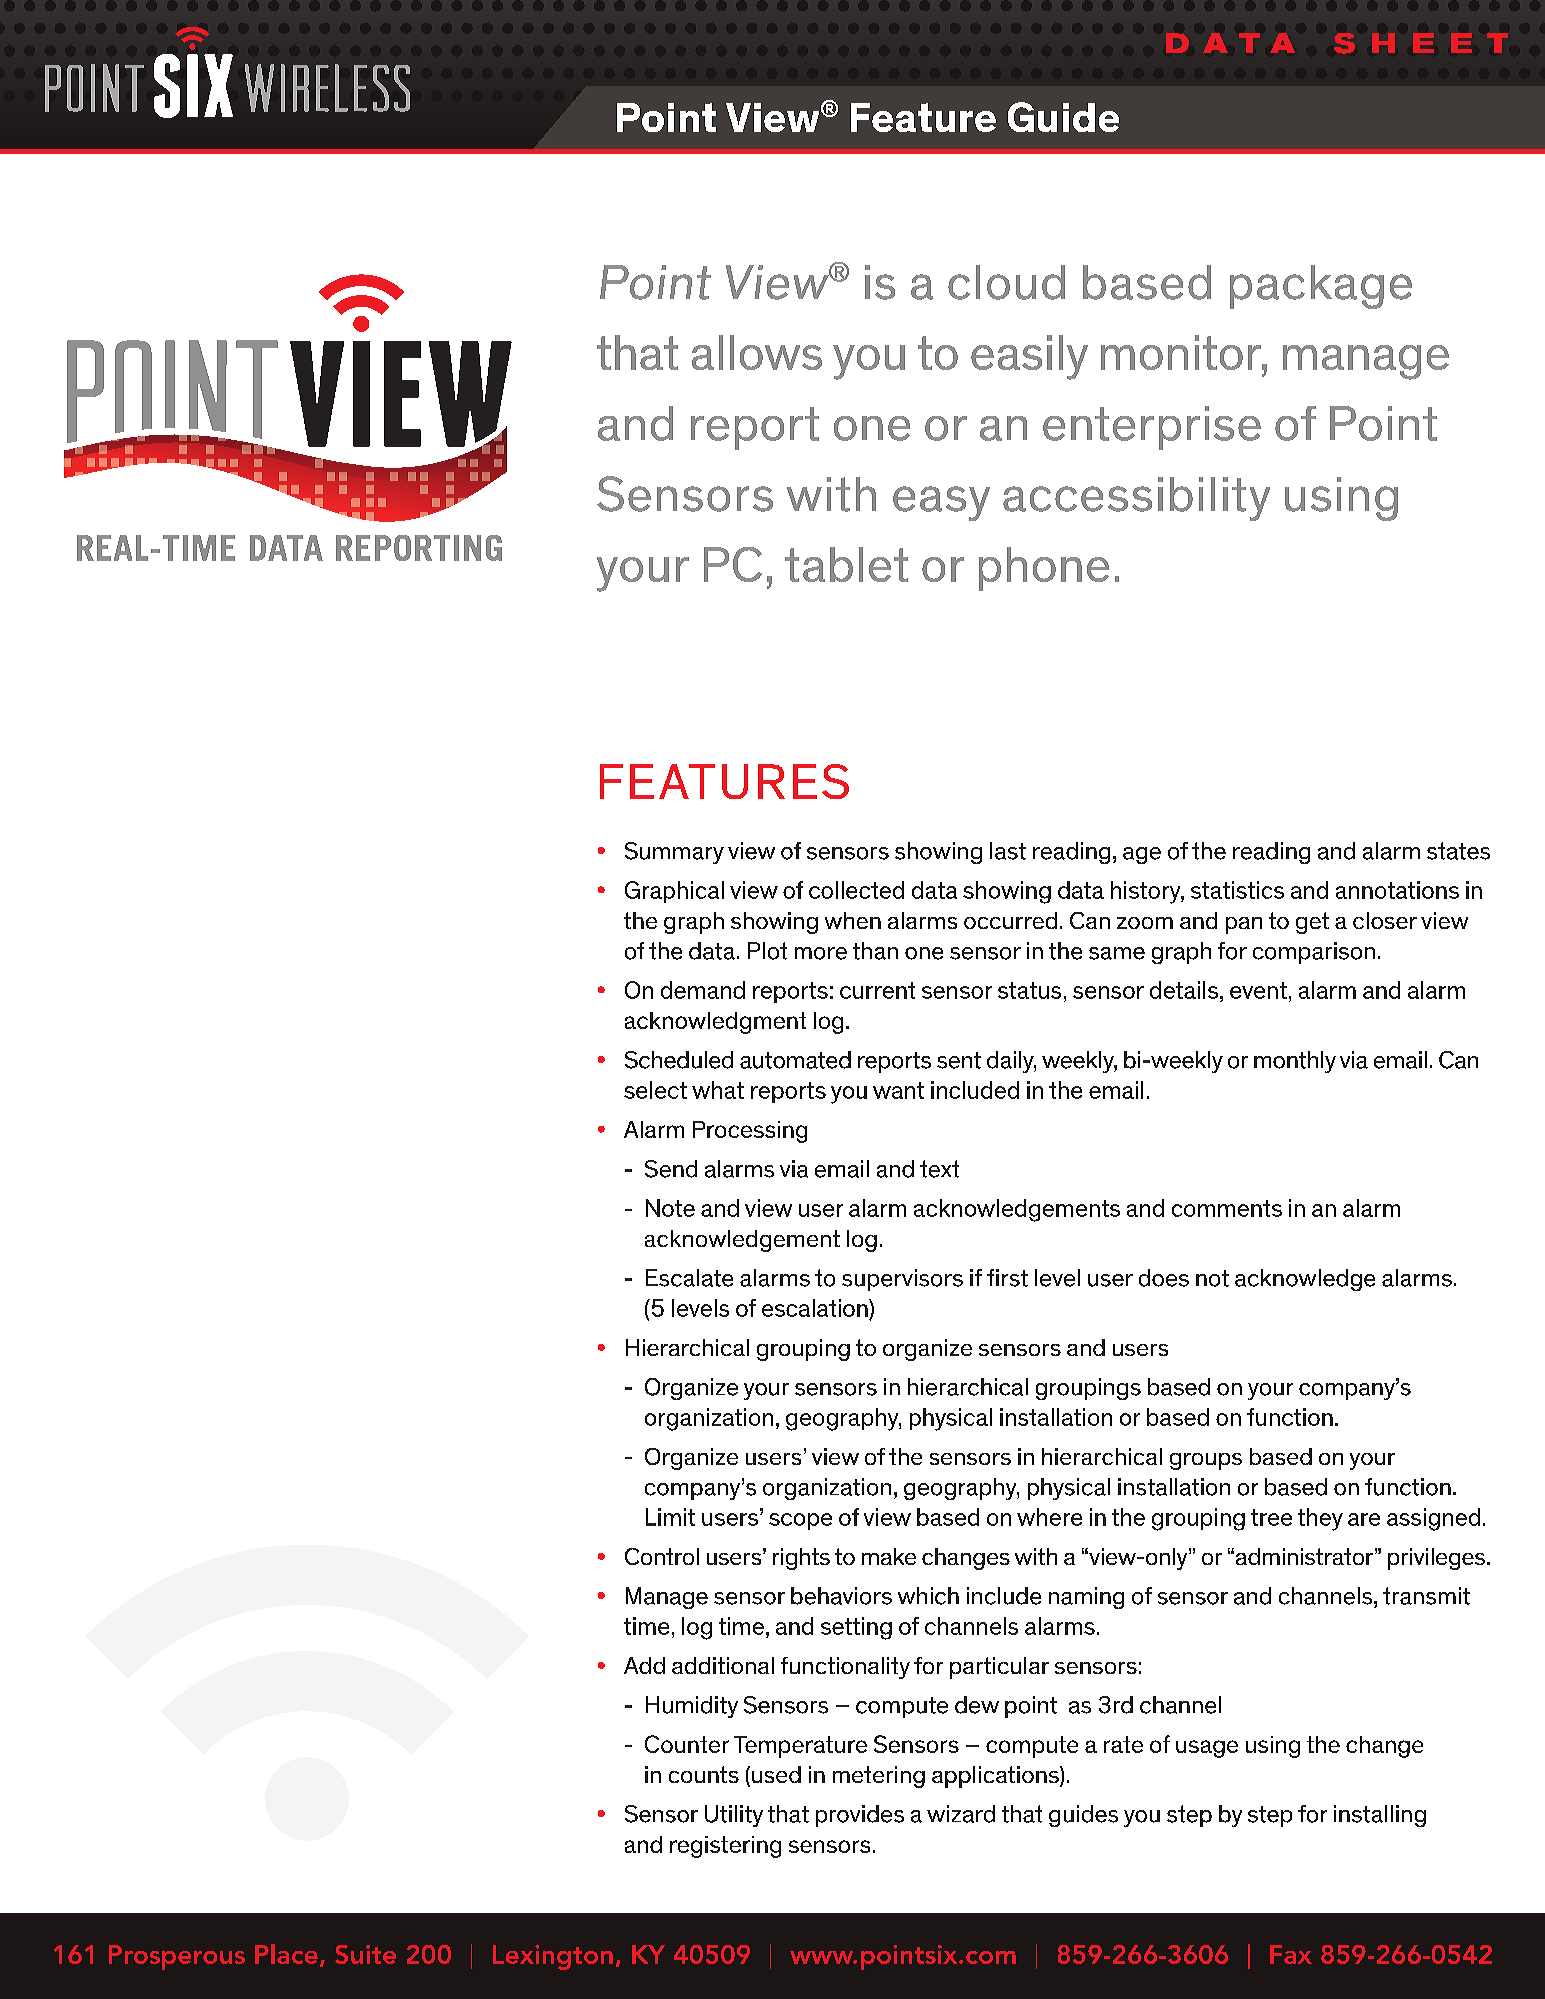 This screenshot has width=1545, height=1999. What do you see at coordinates (800, 1521) in the screenshot?
I see `scope` at bounding box center [800, 1521].
